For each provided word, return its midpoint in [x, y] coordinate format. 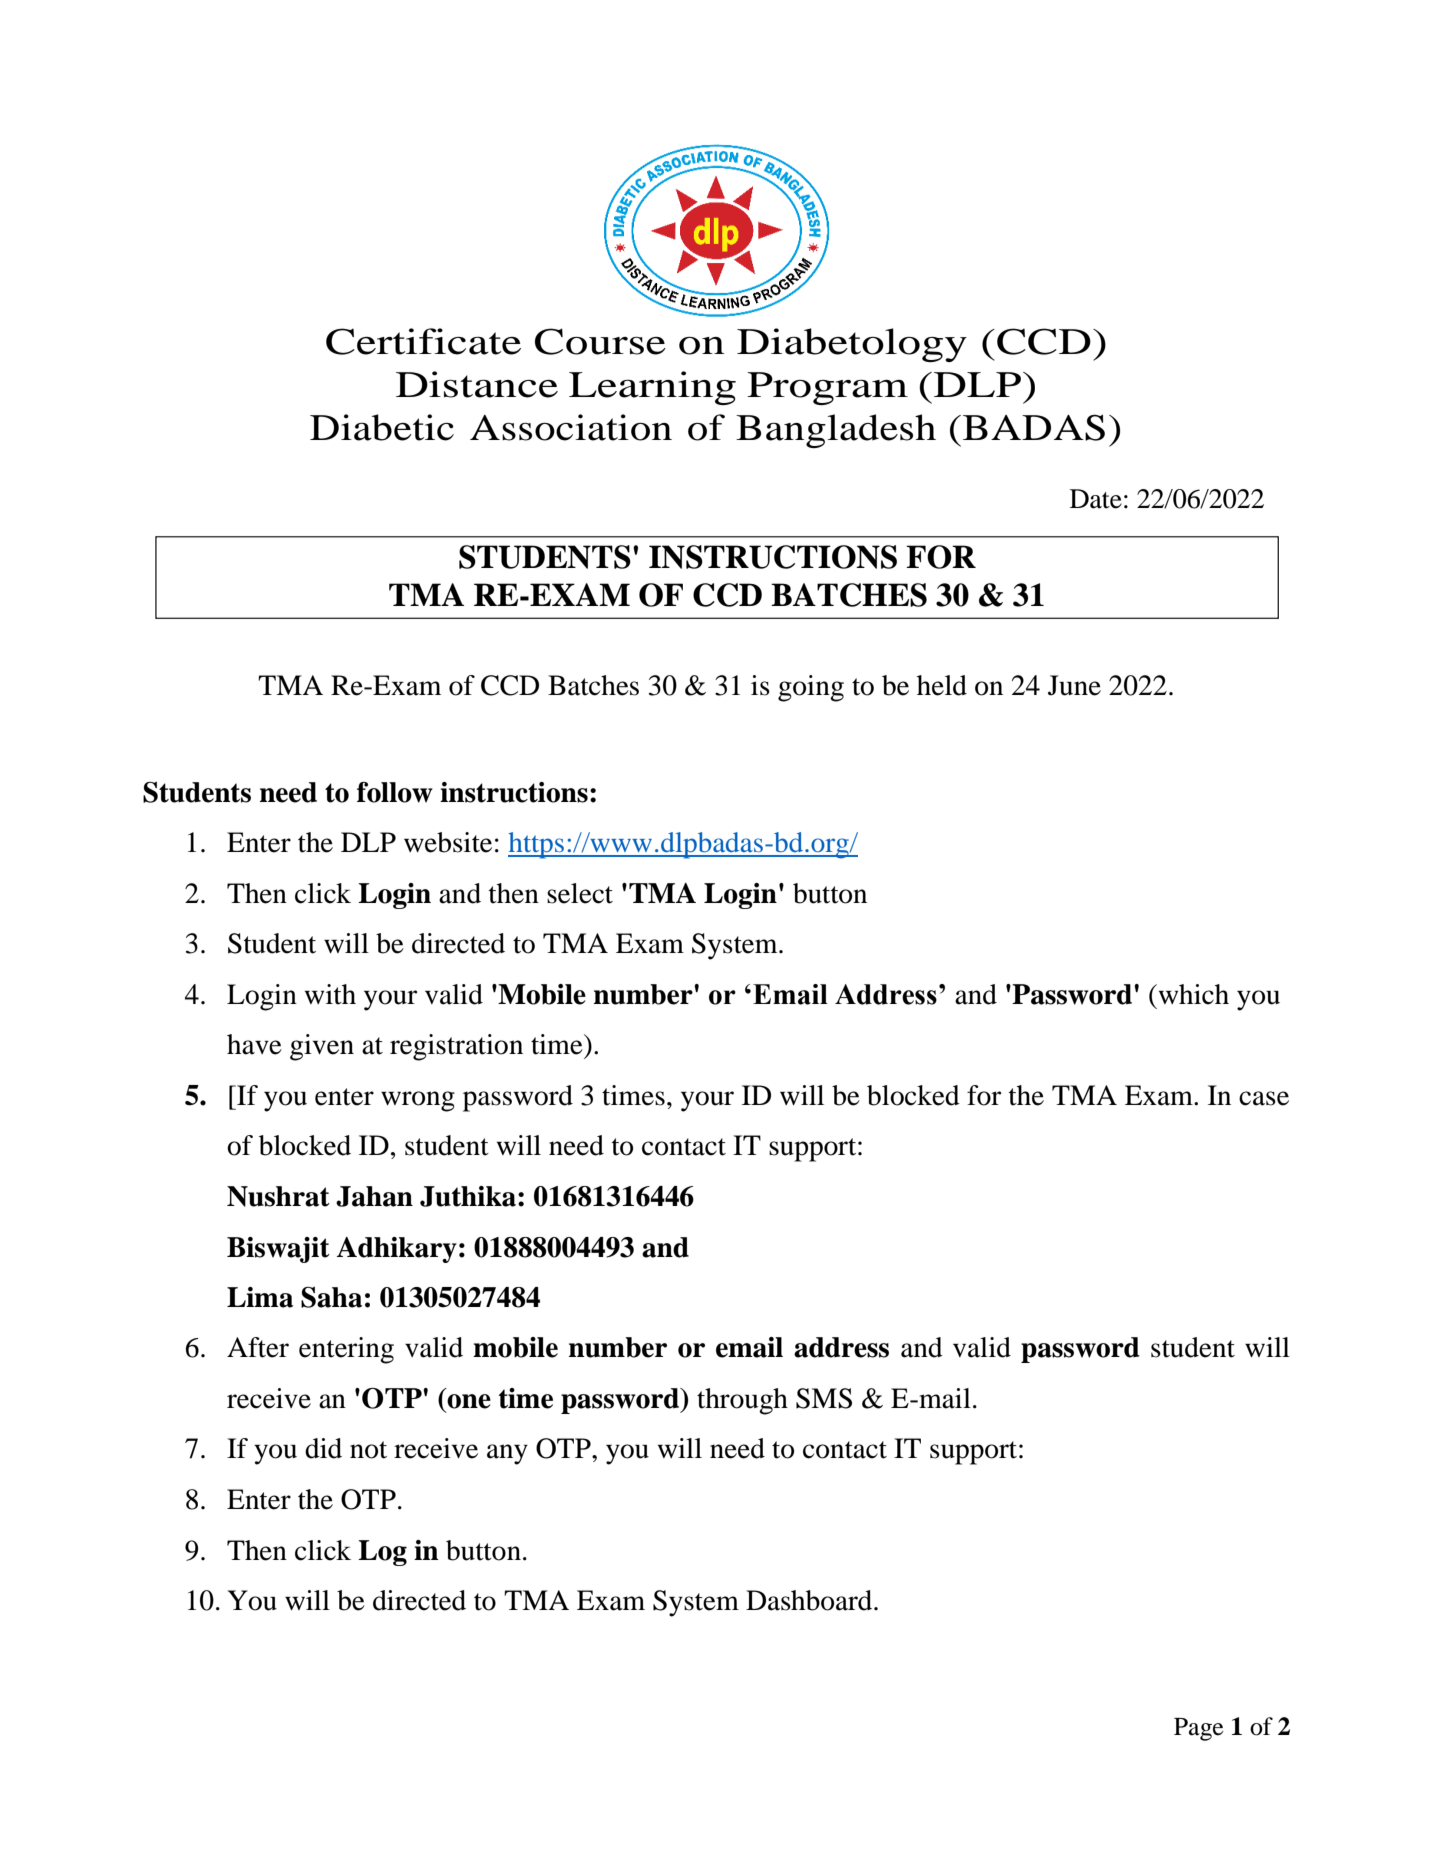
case [1264, 1098]
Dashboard [810, 1600]
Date [1096, 499]
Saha [331, 1297]
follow [395, 792]
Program [827, 388]
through [742, 1401]
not [368, 1450]
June [1074, 685]
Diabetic [382, 427]
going [811, 688]
